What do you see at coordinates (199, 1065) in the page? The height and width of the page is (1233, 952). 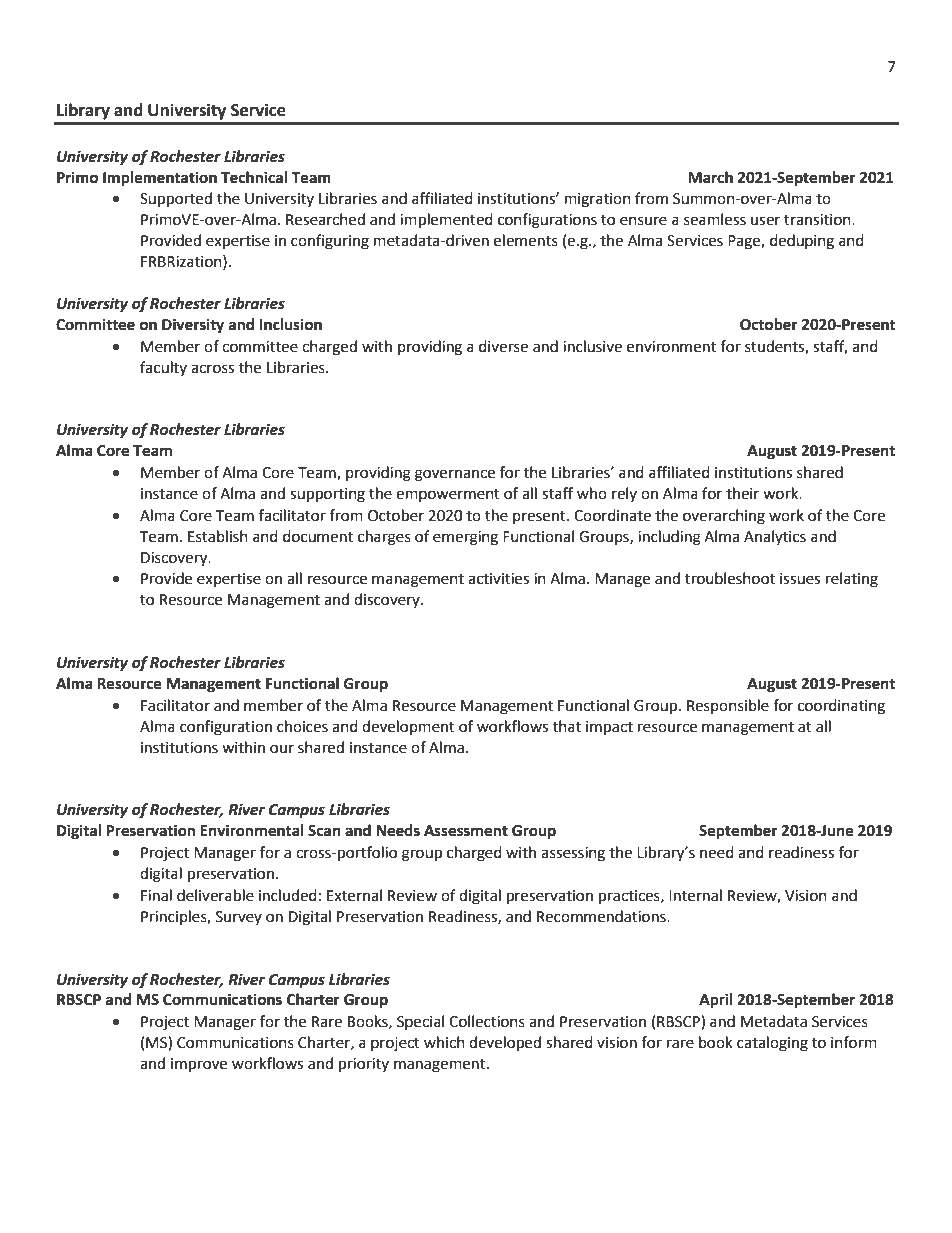 I see `improve` at bounding box center [199, 1065].
